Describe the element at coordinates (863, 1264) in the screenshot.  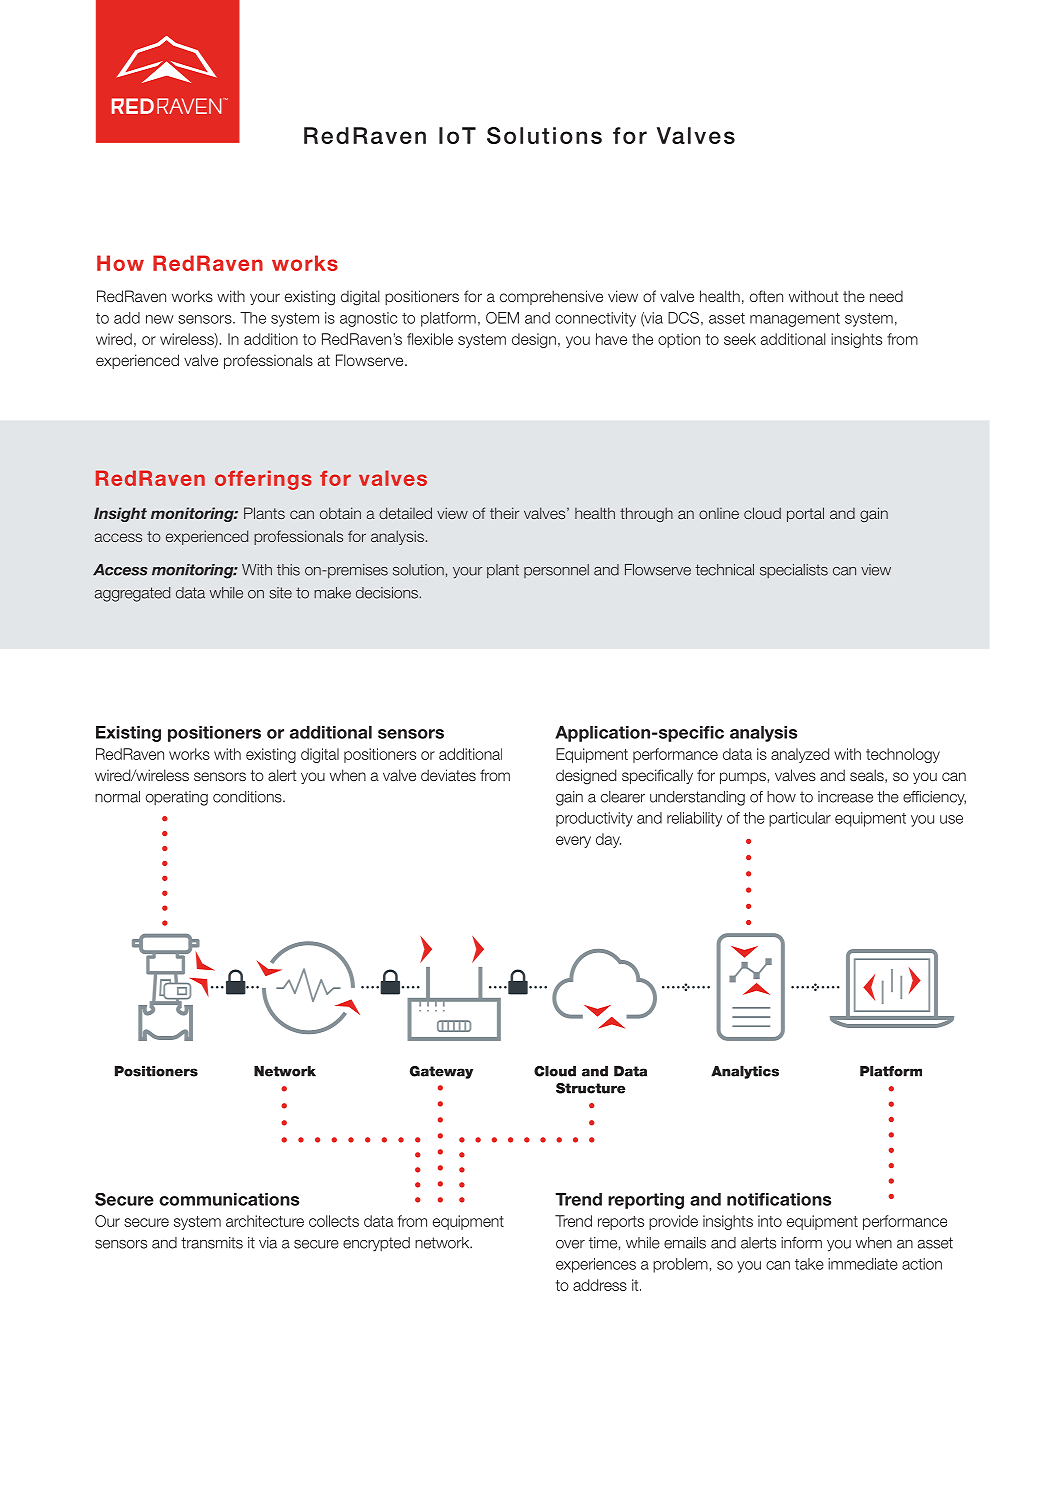
I see `immediate` at that location.
